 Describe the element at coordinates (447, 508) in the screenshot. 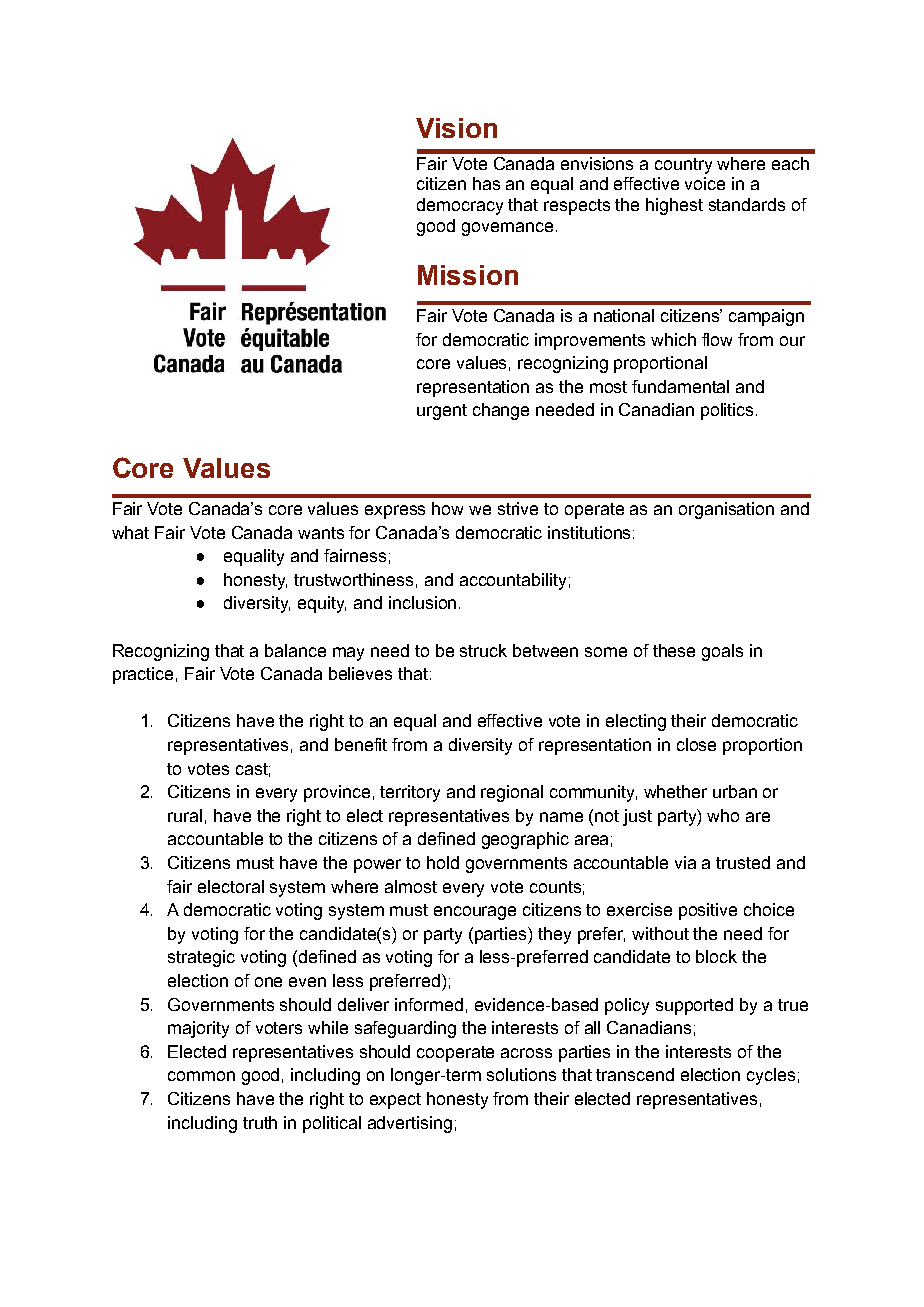

I see `how` at that location.
